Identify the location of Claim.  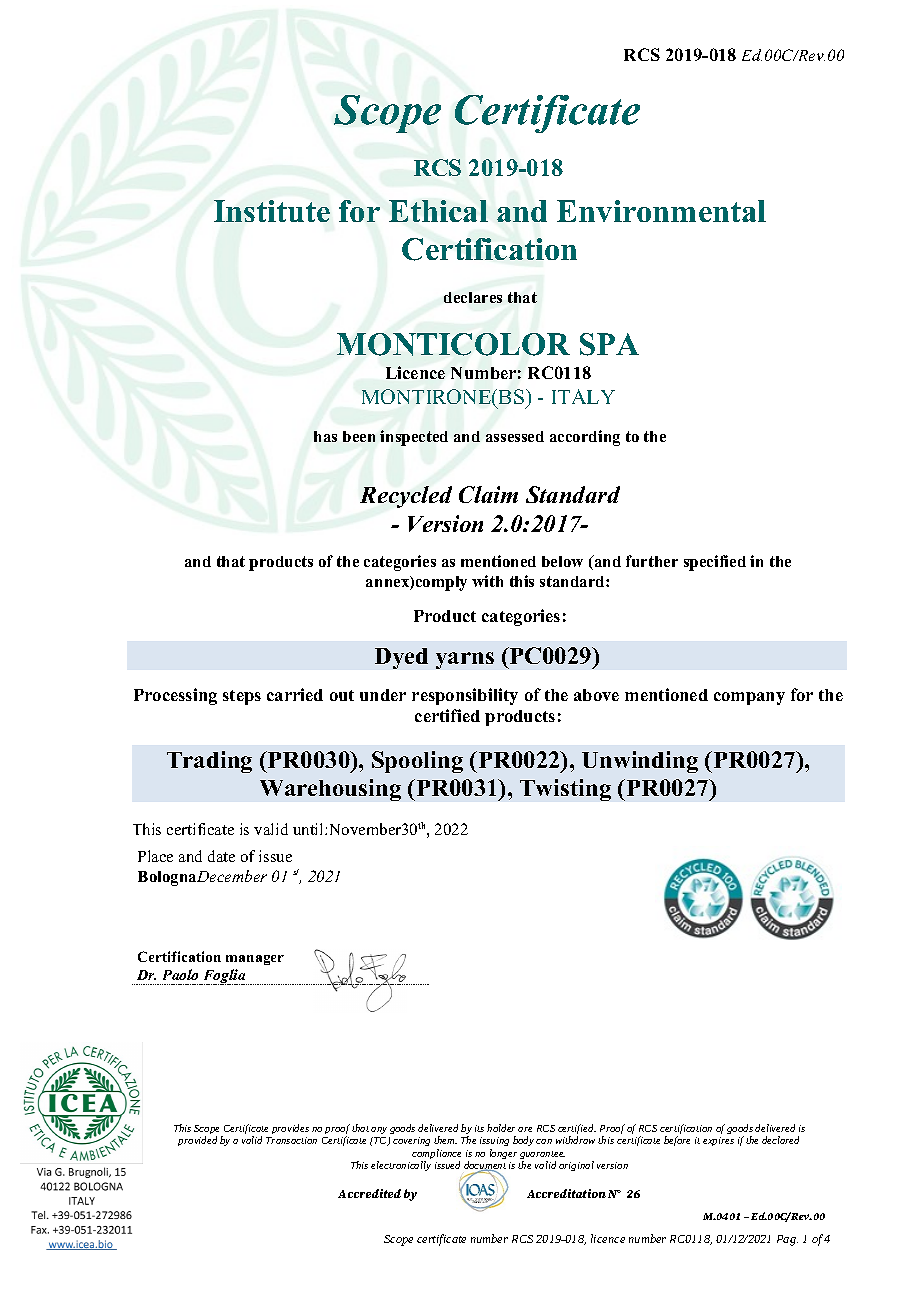
(488, 494).
